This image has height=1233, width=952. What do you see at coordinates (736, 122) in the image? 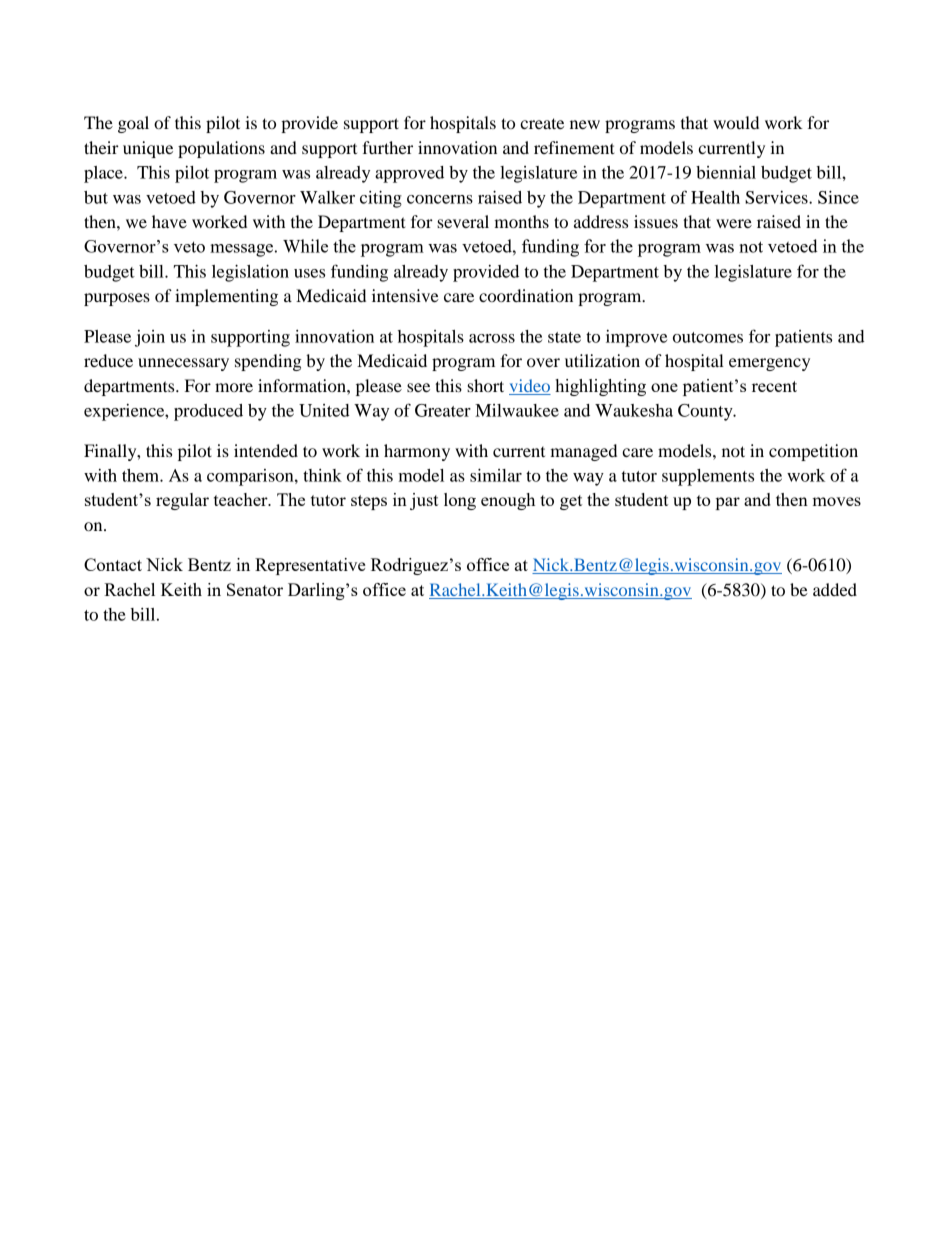
I see `would` at bounding box center [736, 122].
